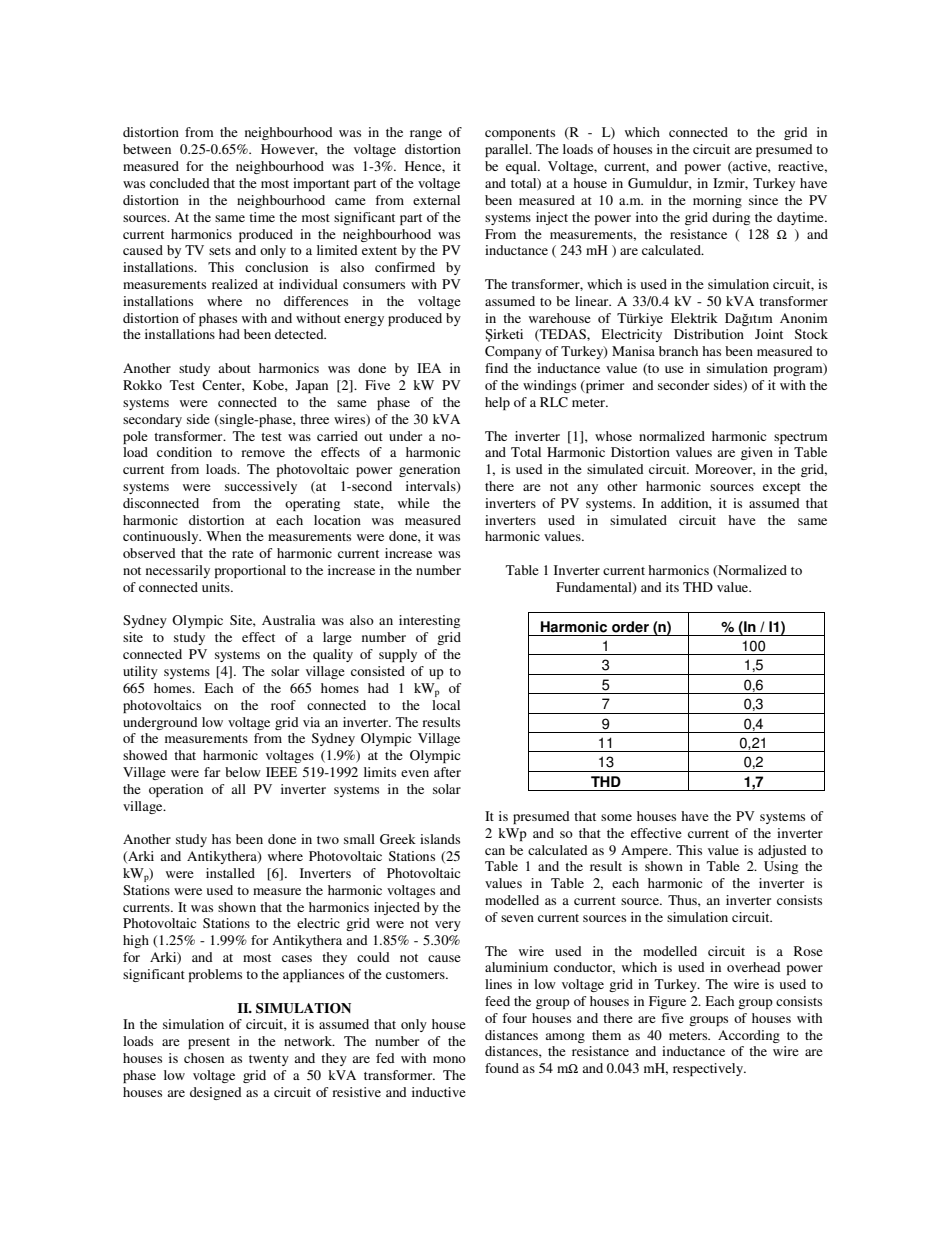 This screenshot has width=952, height=1233. Describe the element at coordinates (180, 183) in the screenshot. I see `concluded` at that location.
